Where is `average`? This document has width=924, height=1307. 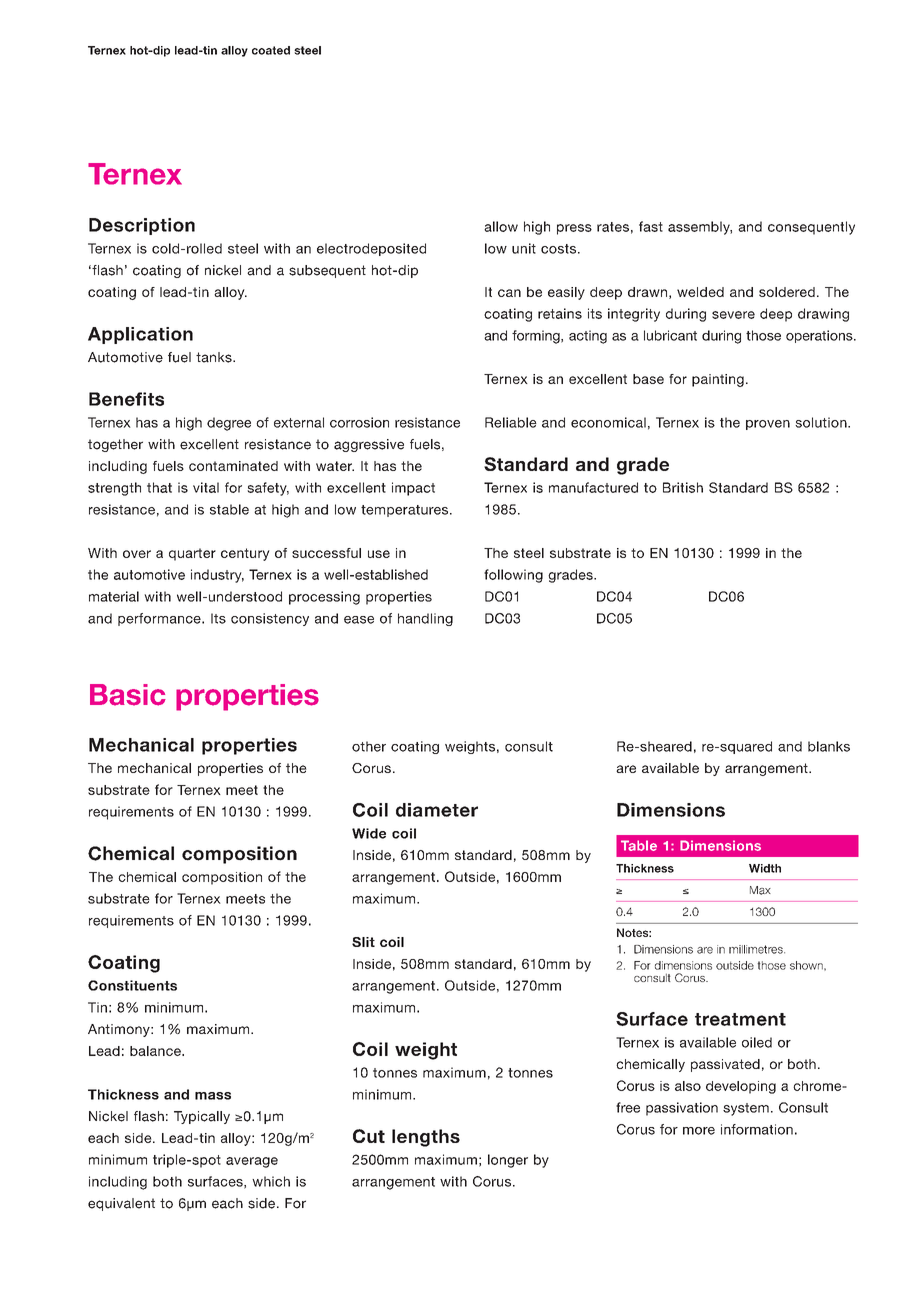 average is located at coordinates (252, 1162).
